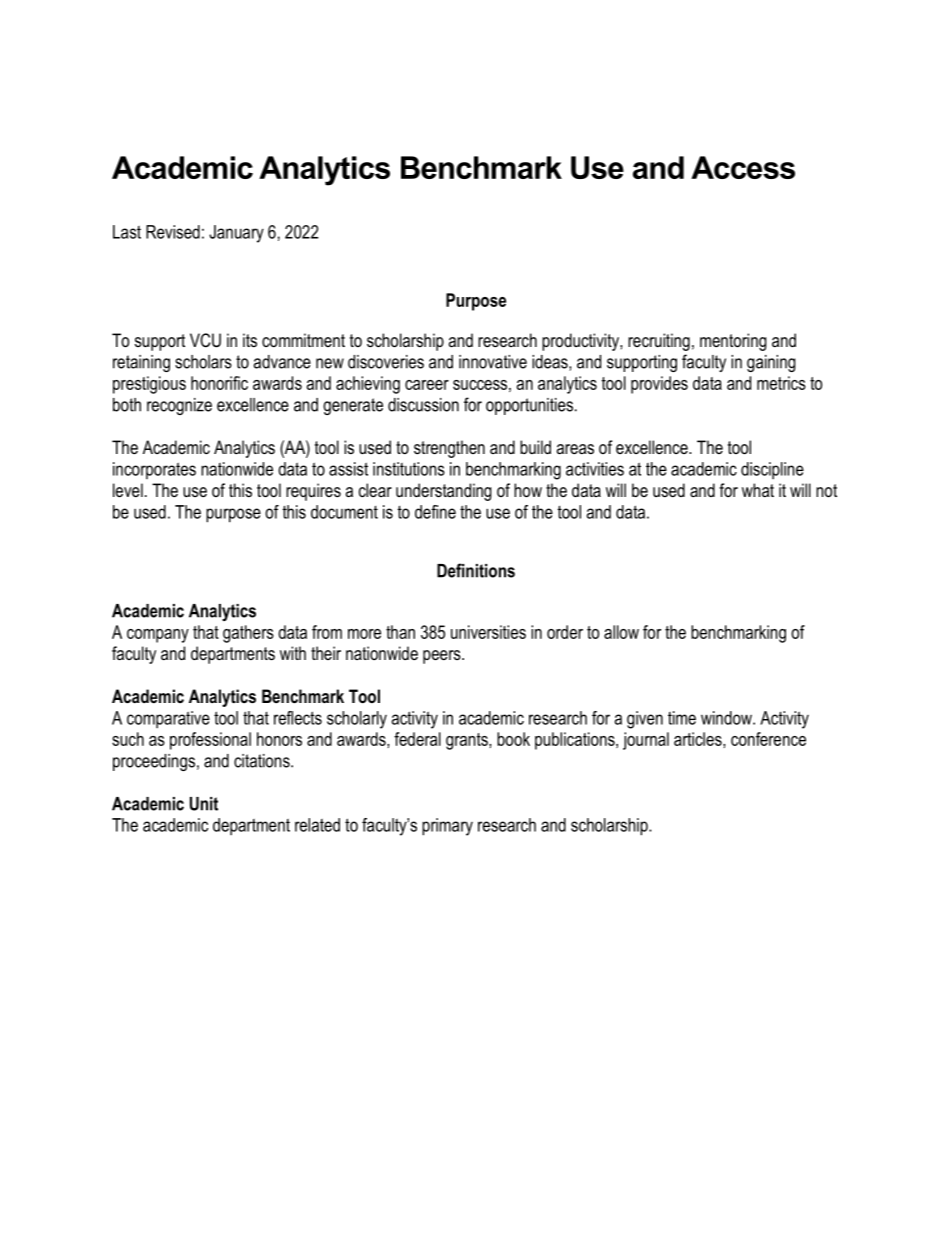  I want to click on Revised, so click(173, 232).
